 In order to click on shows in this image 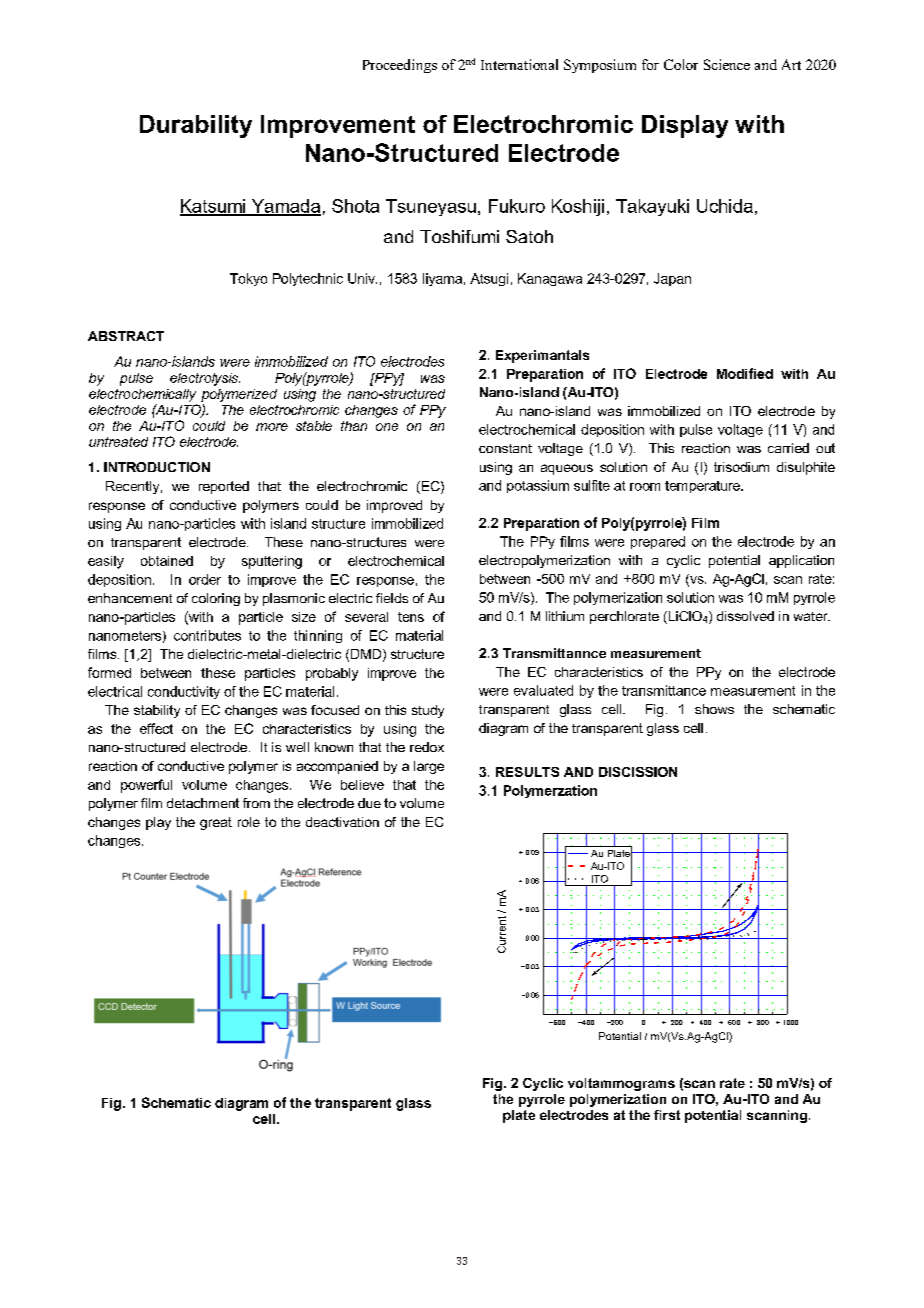, I will do `click(714, 709)`.
